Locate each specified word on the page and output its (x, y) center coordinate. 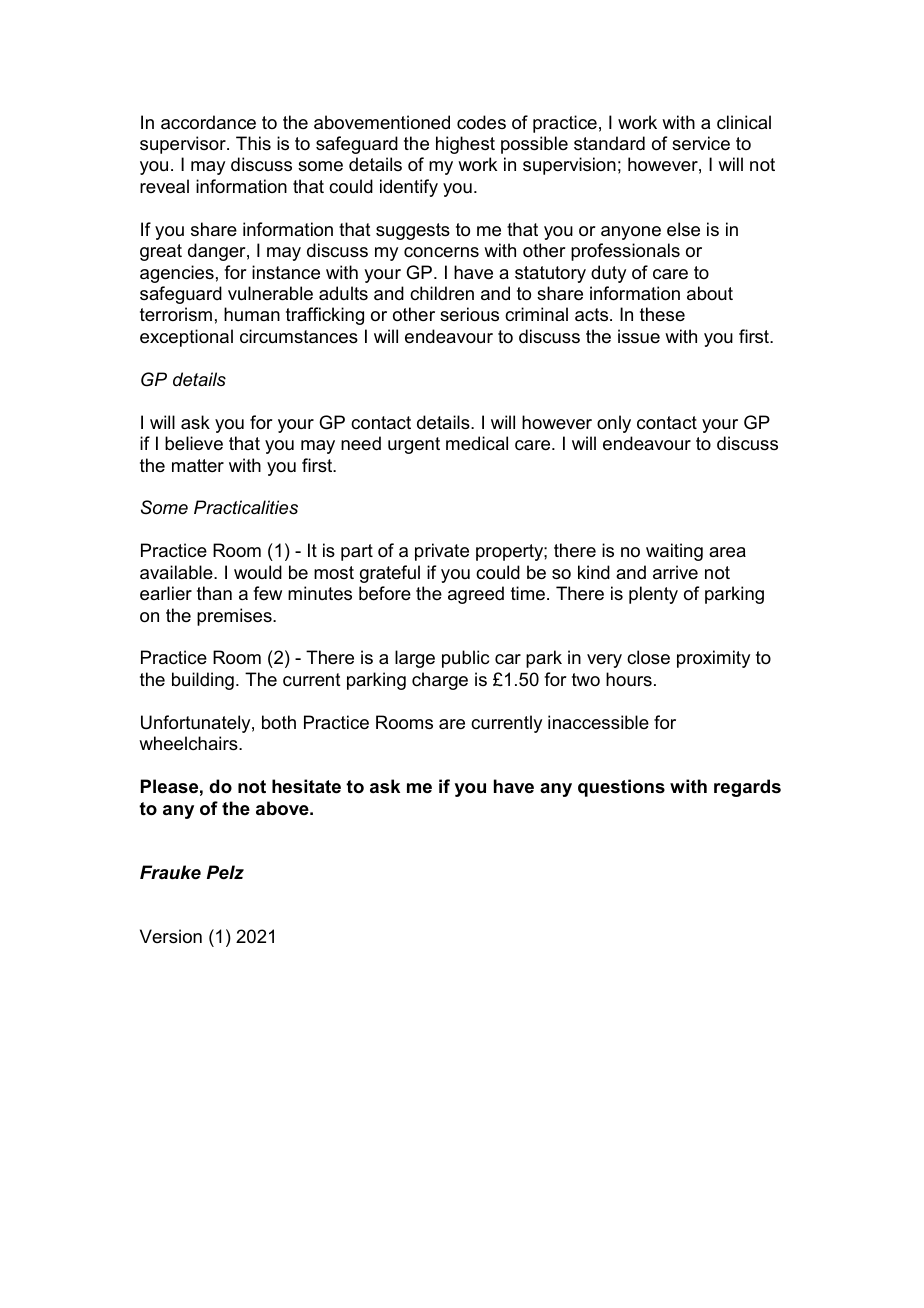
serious (469, 314)
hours (629, 679)
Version (171, 936)
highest (465, 145)
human (252, 314)
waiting (674, 552)
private (442, 552)
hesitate (306, 786)
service (701, 143)
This (253, 143)
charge (440, 681)
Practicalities (246, 507)
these (662, 314)
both (279, 722)
